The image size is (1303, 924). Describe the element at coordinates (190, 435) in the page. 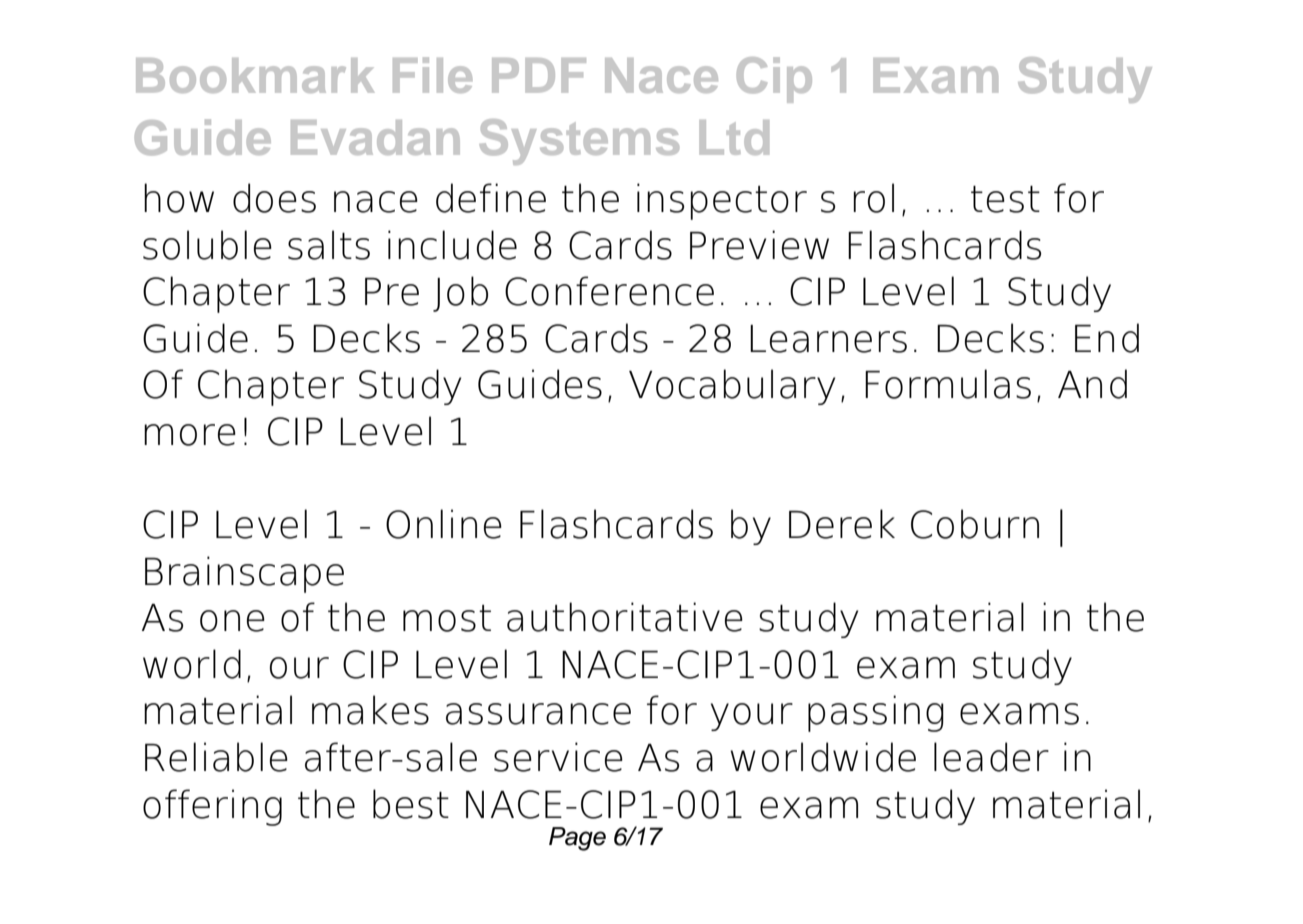

I see `more` at that location.
